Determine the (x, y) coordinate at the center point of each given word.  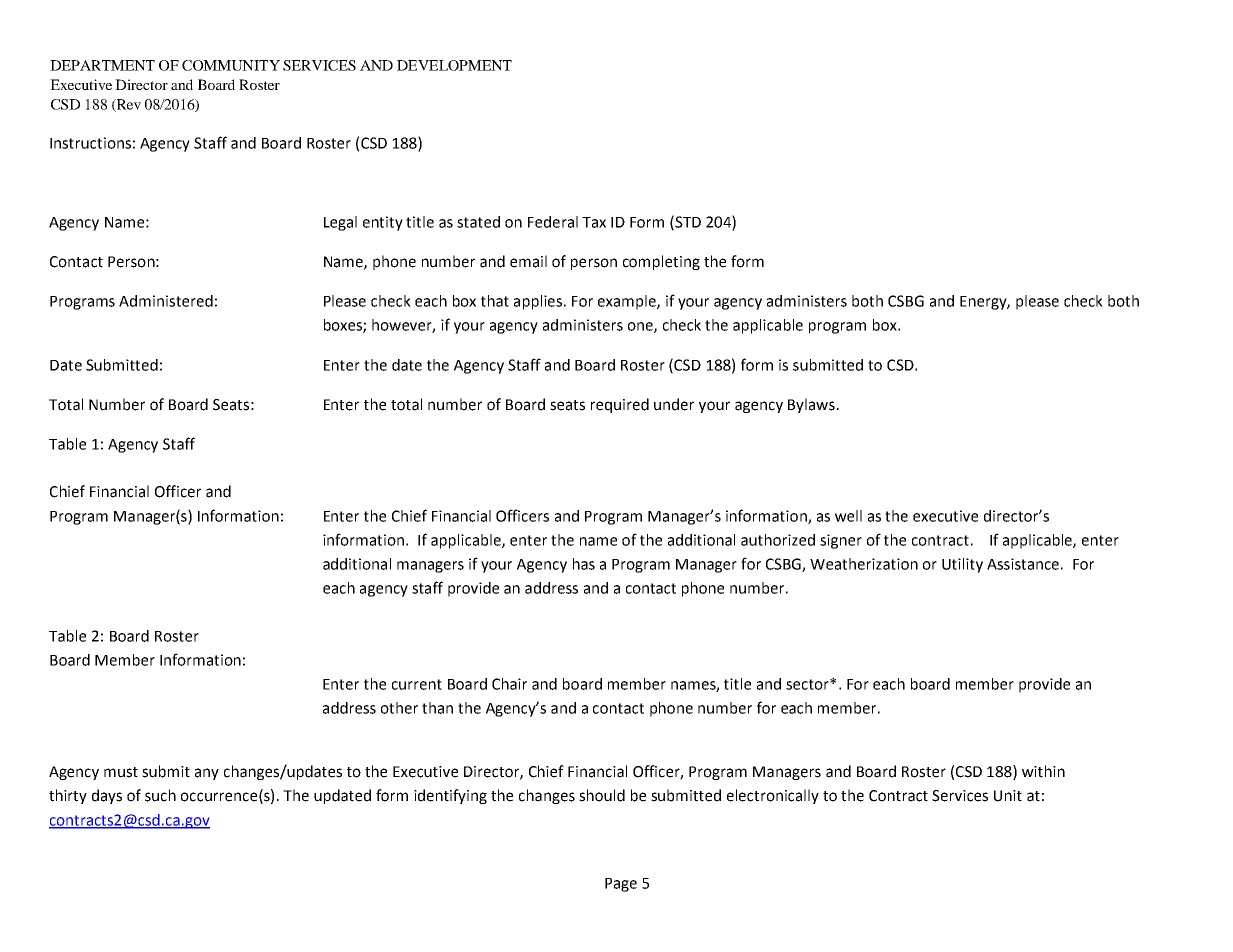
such (160, 795)
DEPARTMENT (102, 65)
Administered (166, 301)
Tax (594, 222)
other (399, 708)
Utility (962, 565)
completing (661, 262)
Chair (509, 684)
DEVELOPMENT (454, 65)
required (620, 405)
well (848, 516)
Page (621, 885)
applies (538, 302)
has (584, 564)
